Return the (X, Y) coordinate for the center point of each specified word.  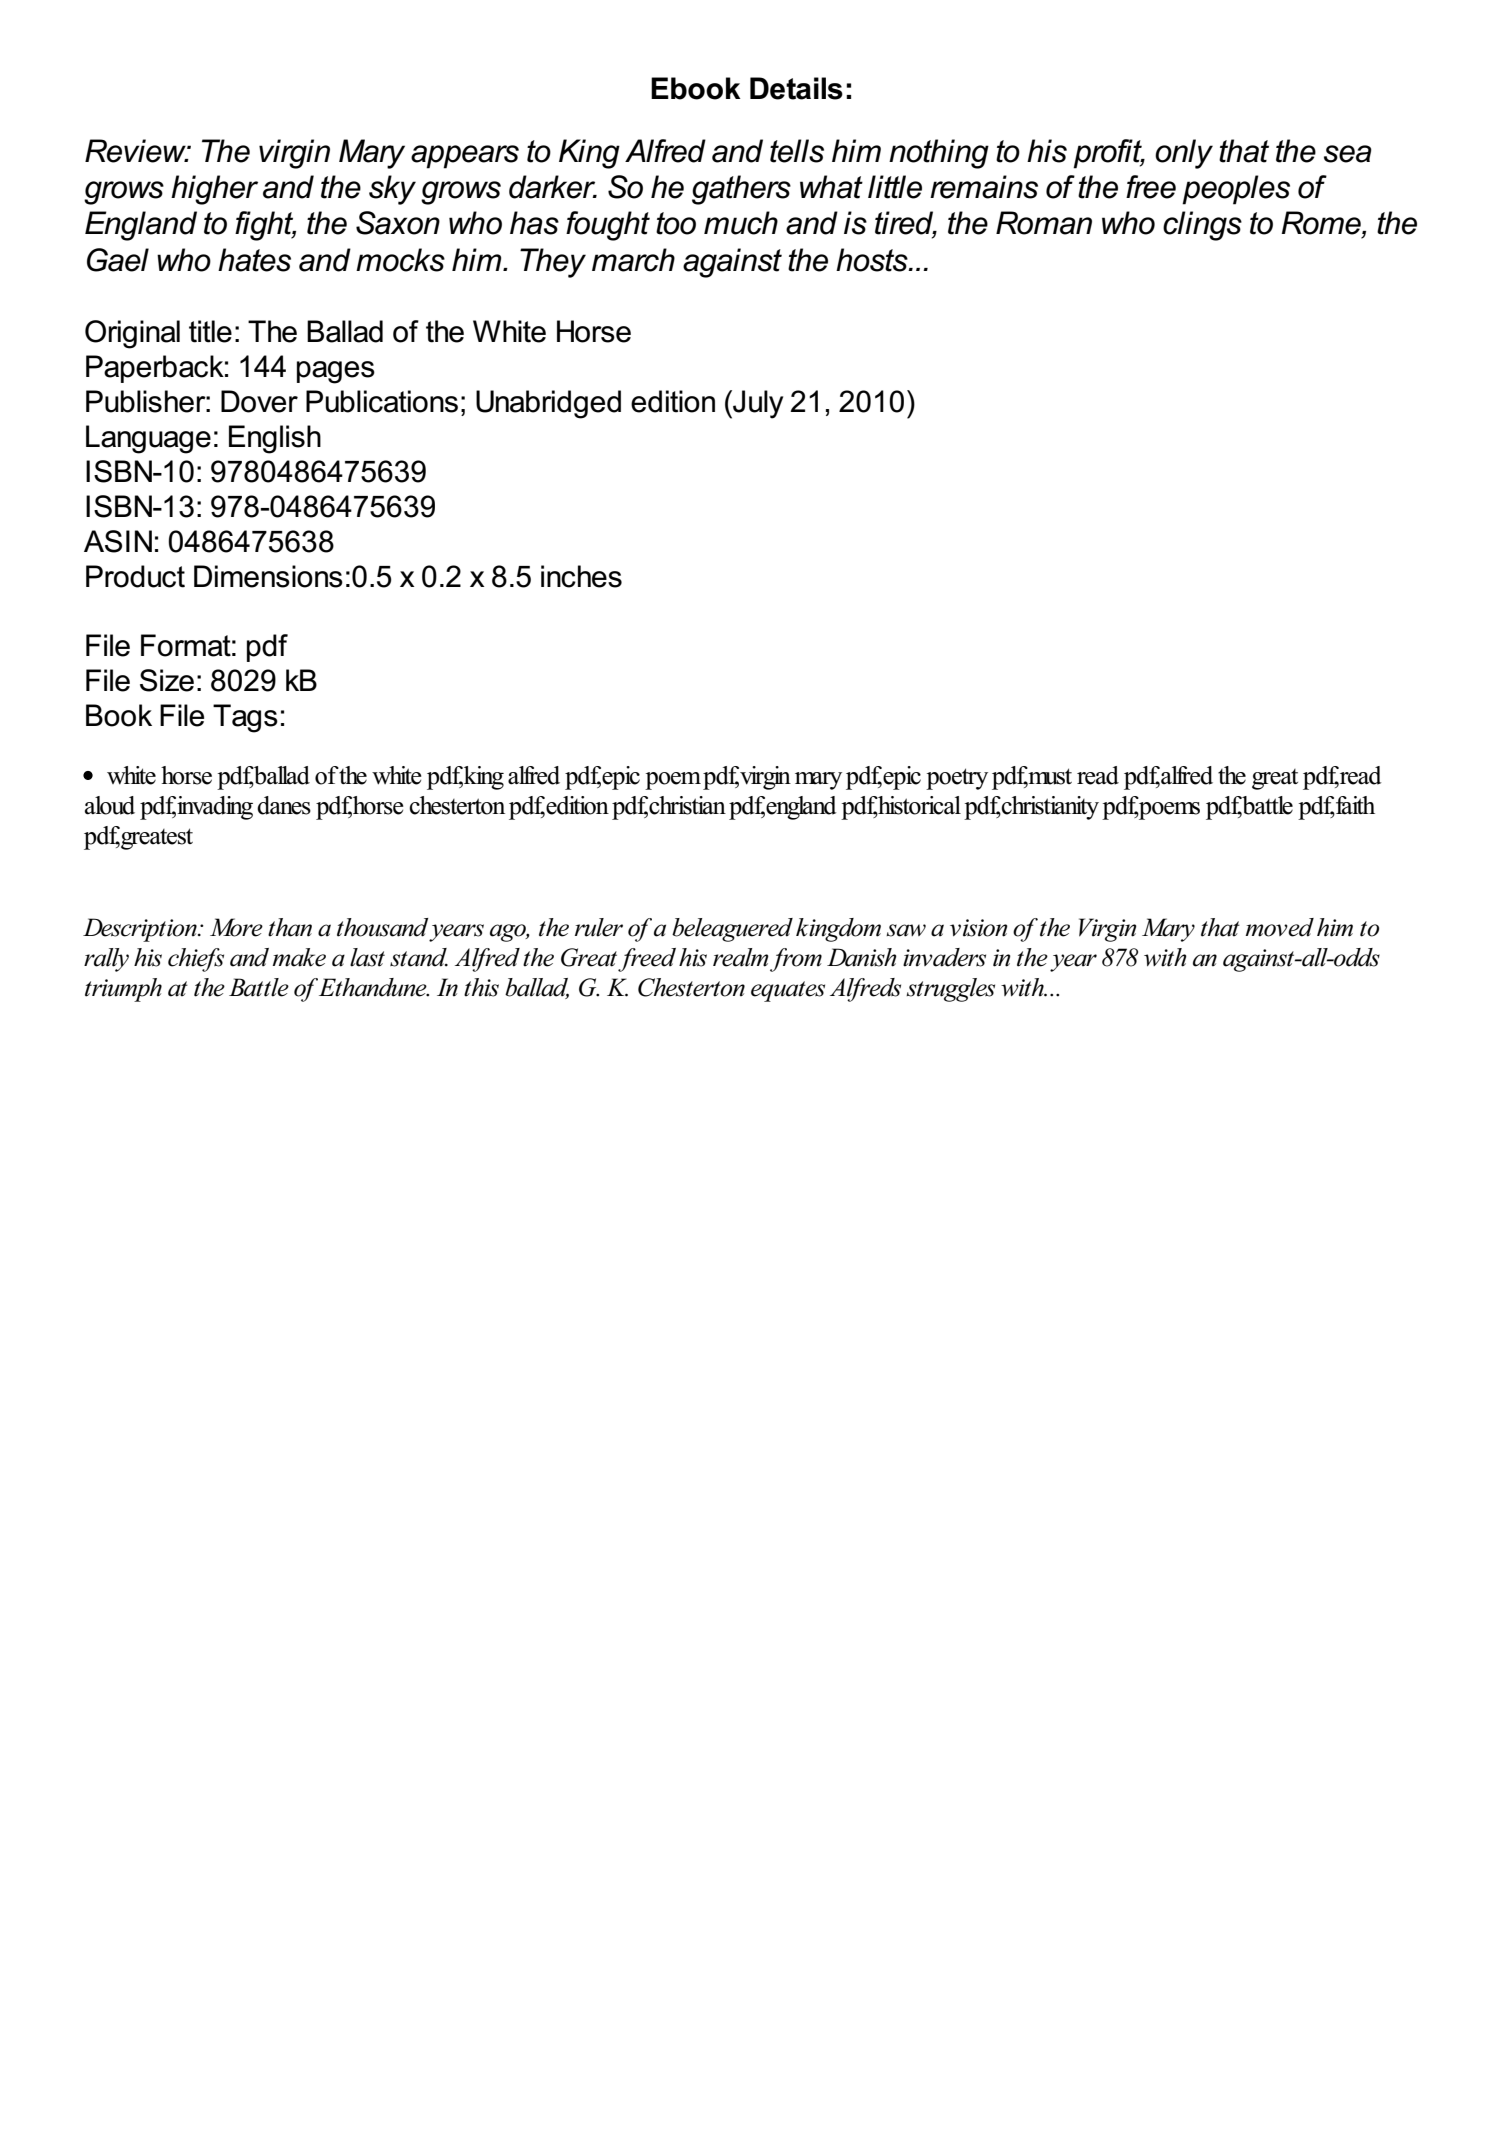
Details (796, 88)
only (1184, 154)
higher (214, 190)
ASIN (118, 541)
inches (581, 576)
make (299, 957)
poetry (957, 779)
